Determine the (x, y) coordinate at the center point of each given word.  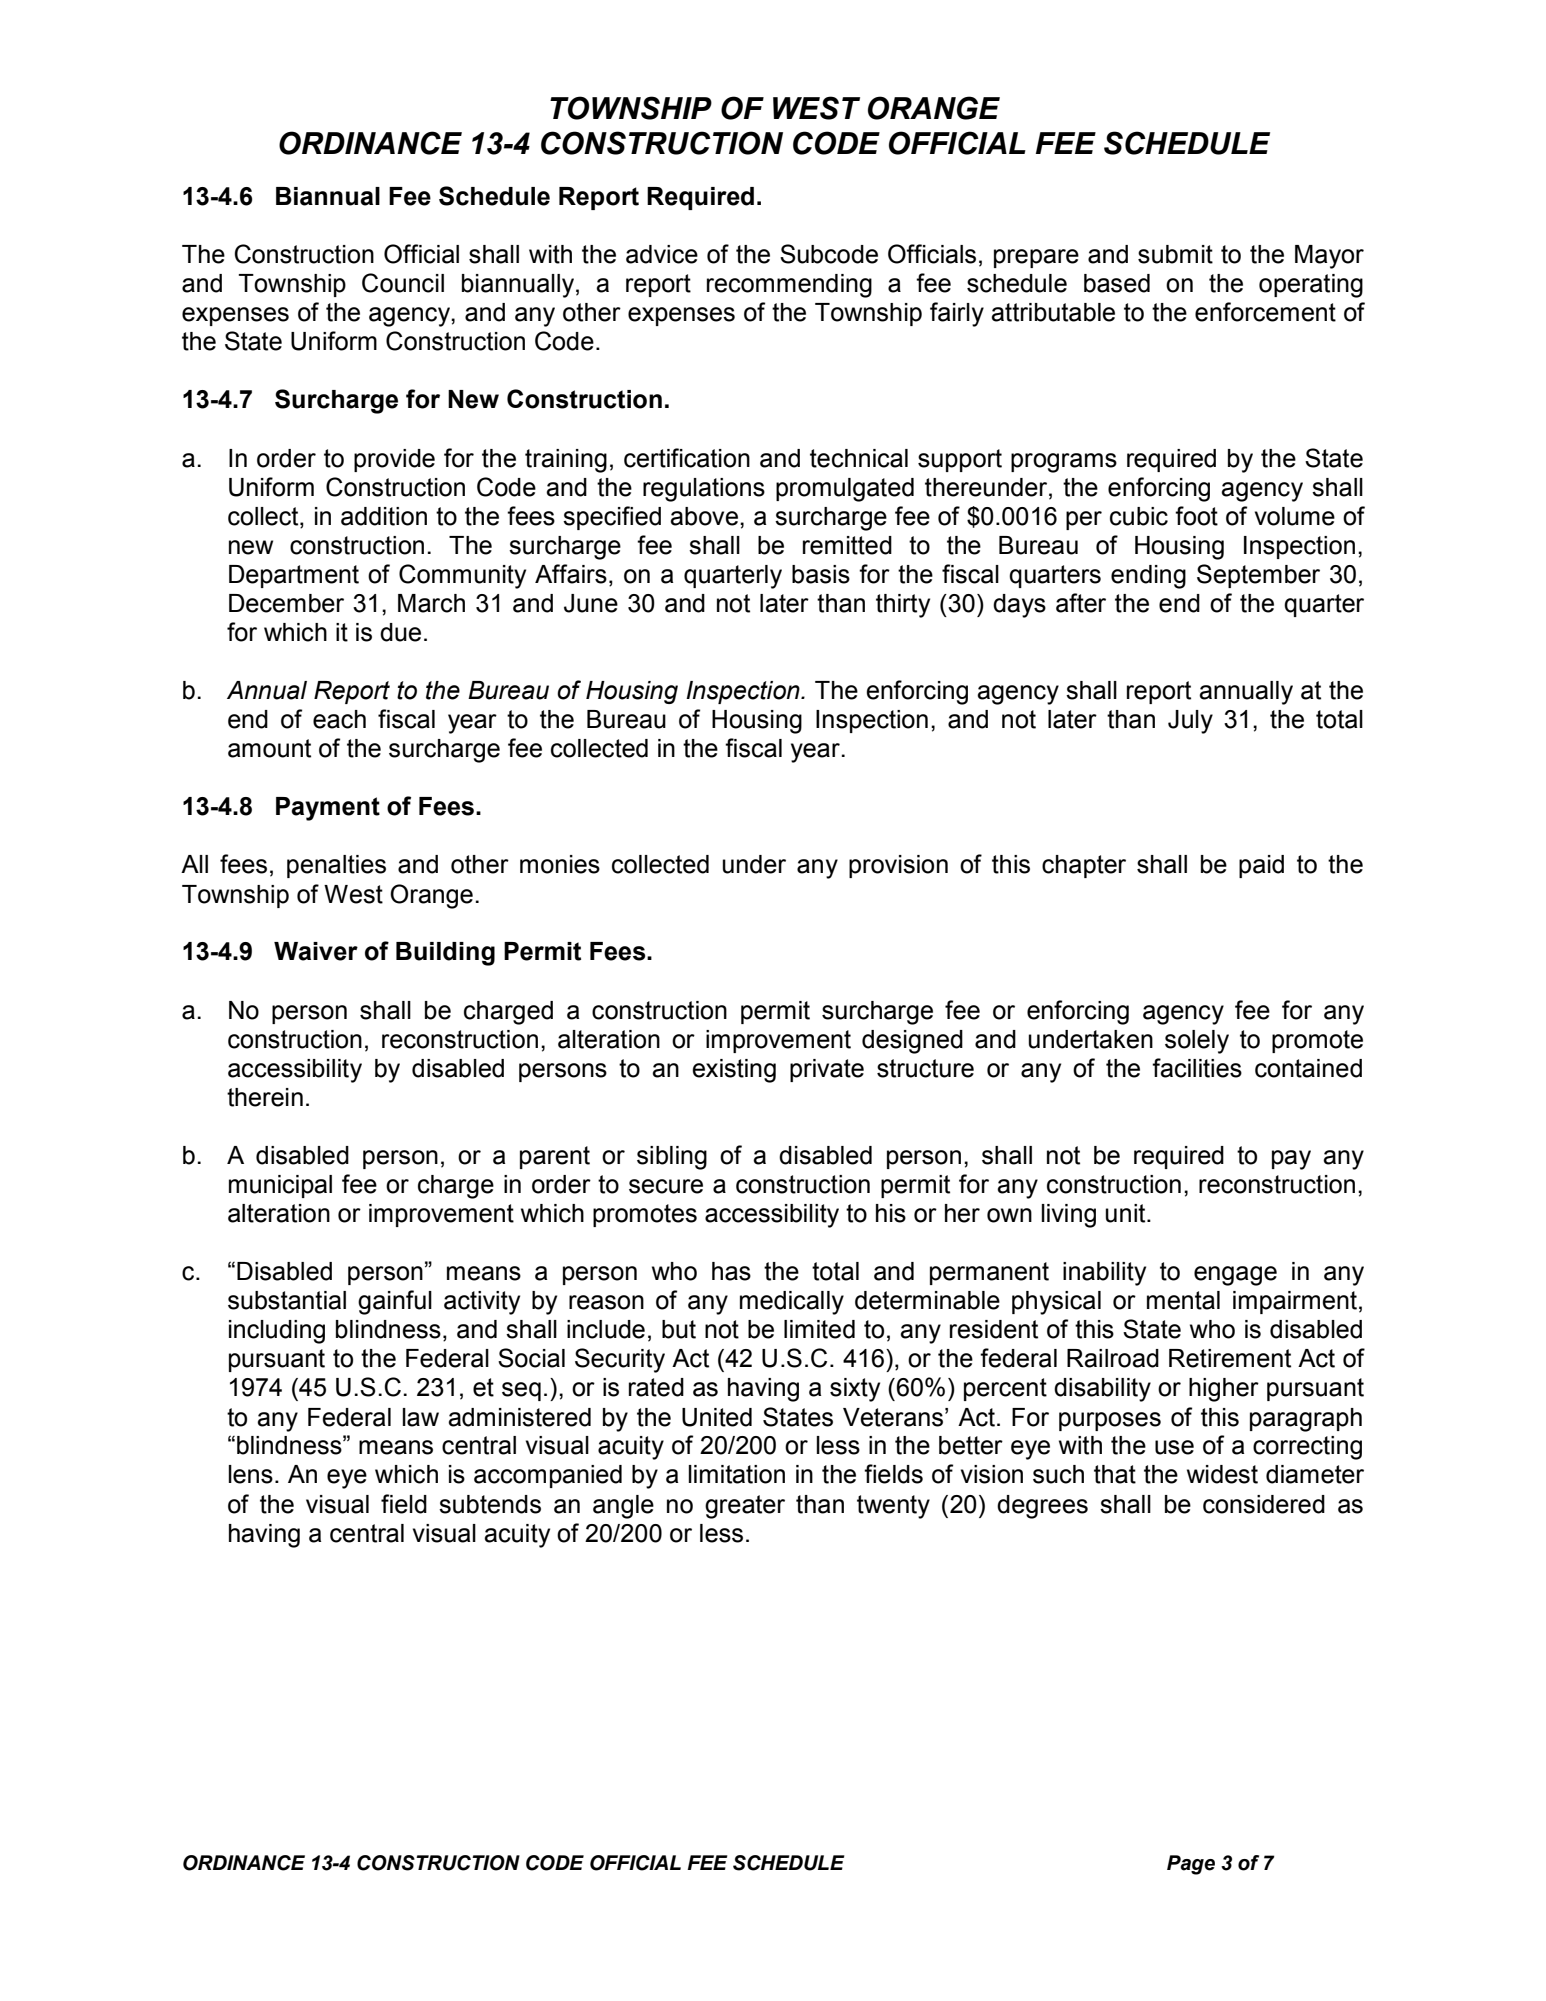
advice (662, 254)
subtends (490, 1504)
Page (1191, 1865)
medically (792, 1303)
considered (1264, 1504)
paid (1261, 866)
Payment (328, 809)
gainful (395, 1302)
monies (560, 864)
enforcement (1265, 312)
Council (403, 283)
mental (1183, 1300)
